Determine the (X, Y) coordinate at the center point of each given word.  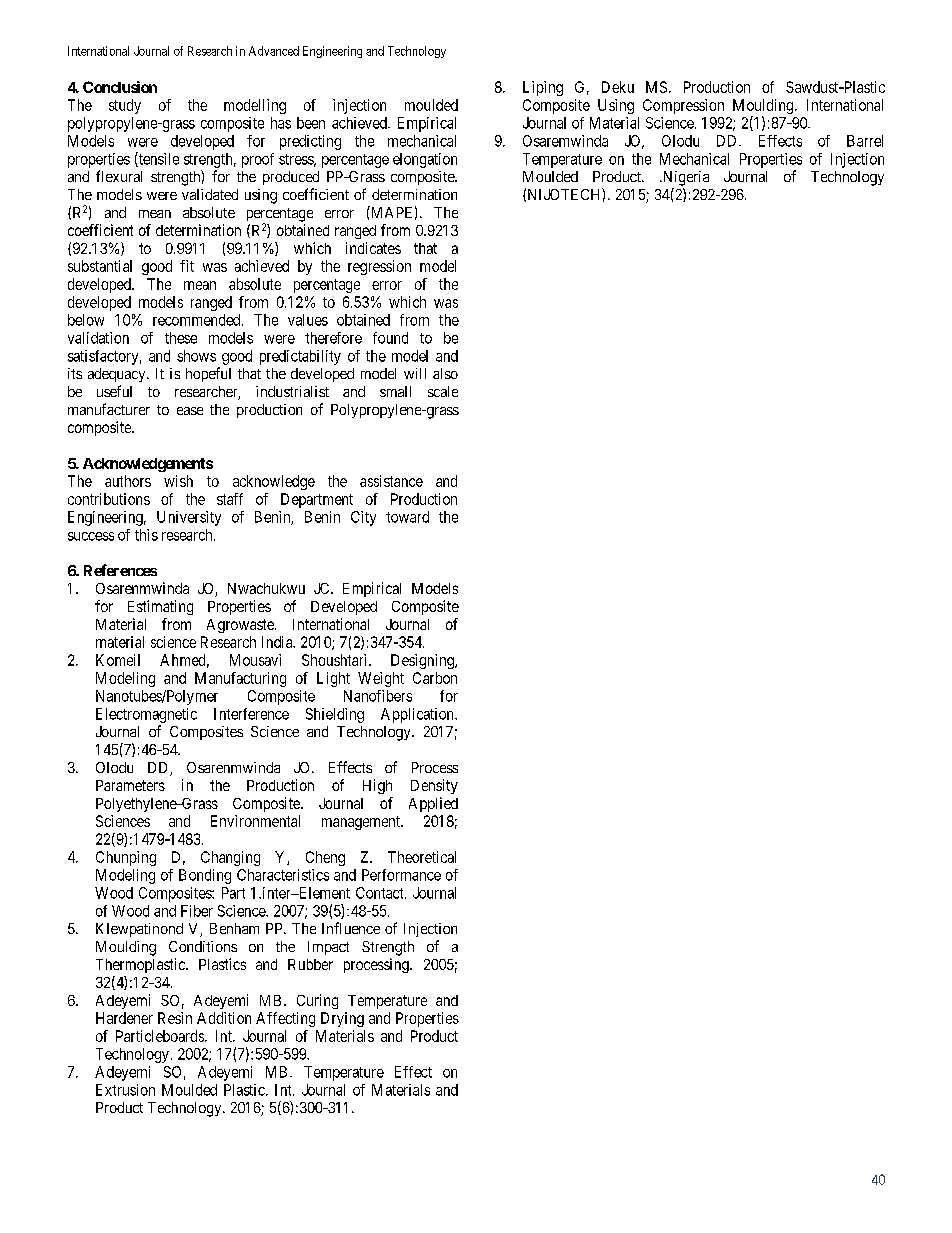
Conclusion (120, 87)
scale (443, 391)
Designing (423, 661)
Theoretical (422, 857)
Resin (175, 1018)
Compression (683, 106)
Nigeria (684, 178)
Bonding (205, 876)
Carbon (435, 678)
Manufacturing (240, 679)
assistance (391, 481)
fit (187, 266)
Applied (433, 804)
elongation (425, 160)
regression (379, 267)
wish (178, 481)
